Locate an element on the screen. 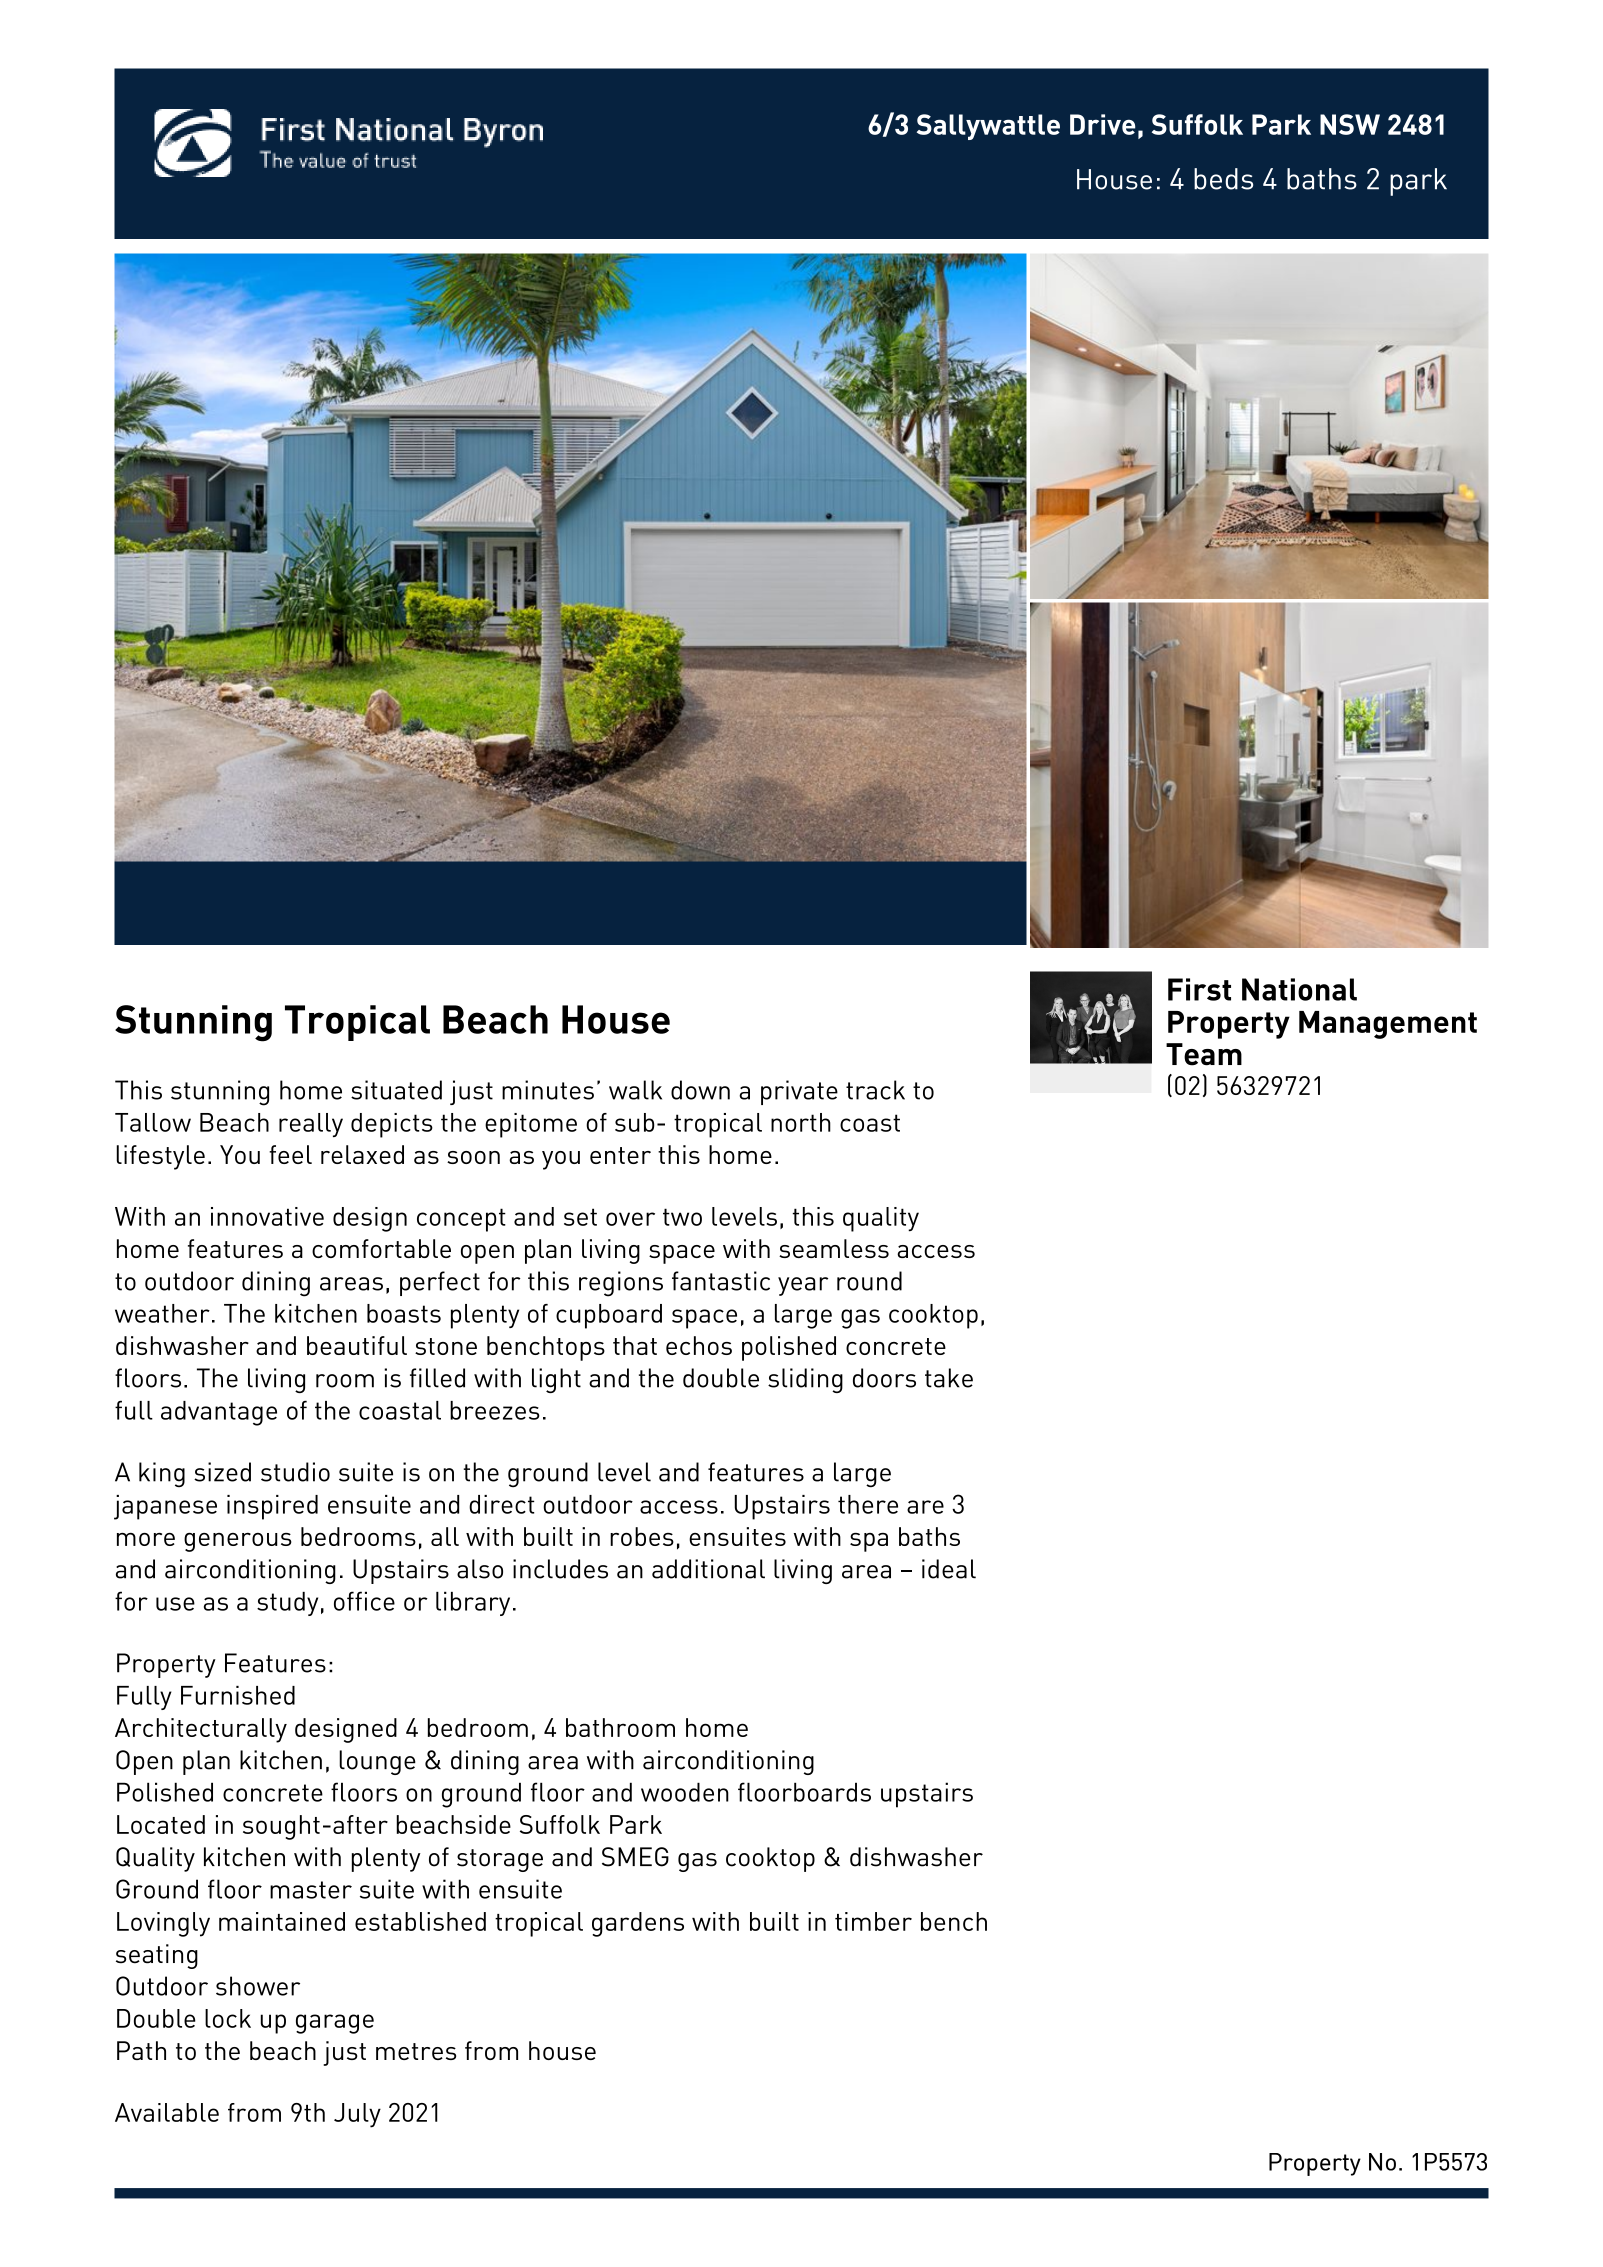 This screenshot has width=1603, height=2267. generous is located at coordinates (238, 1542).
